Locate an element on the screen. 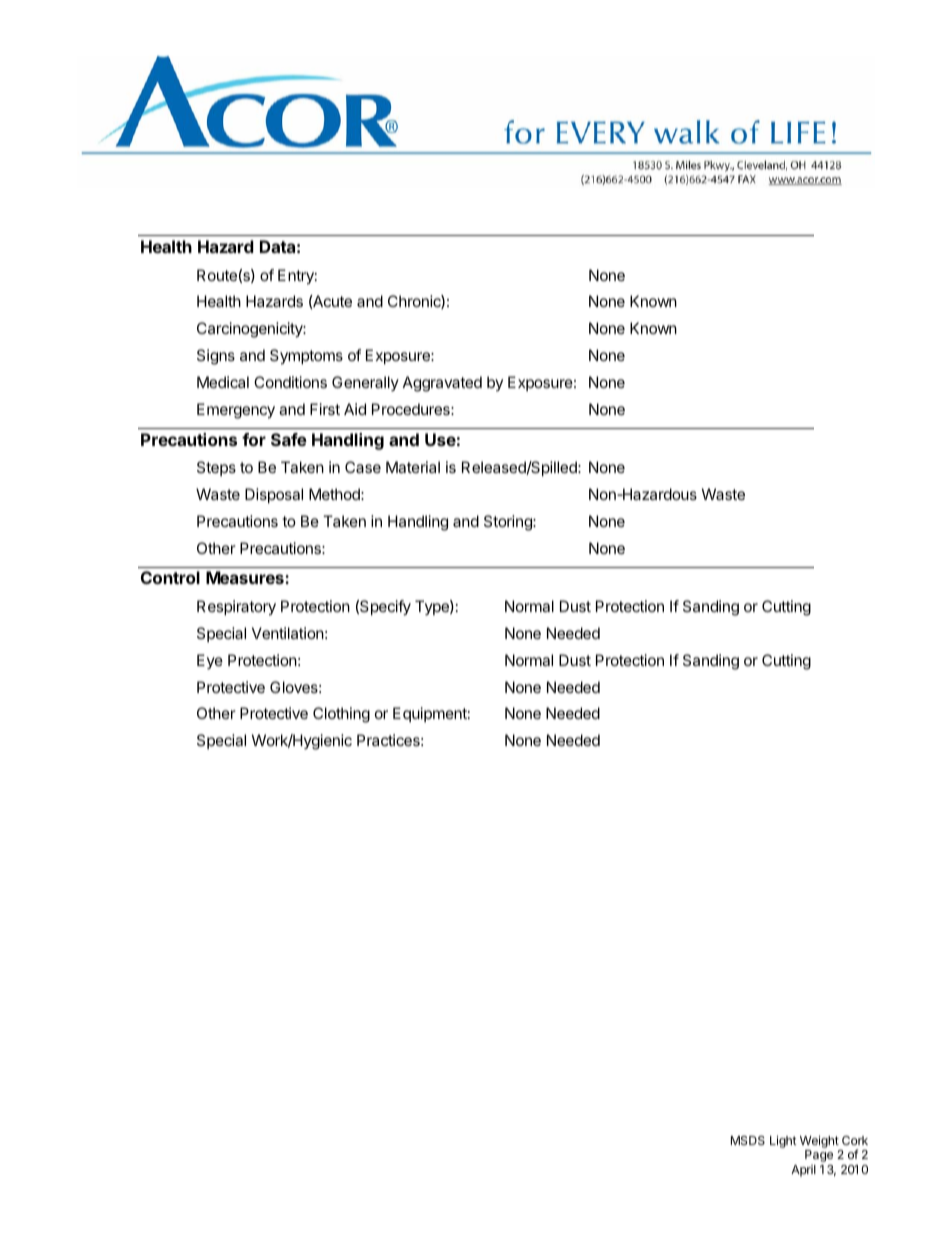 This screenshot has height=1233, width=952. Clothing is located at coordinates (341, 715).
